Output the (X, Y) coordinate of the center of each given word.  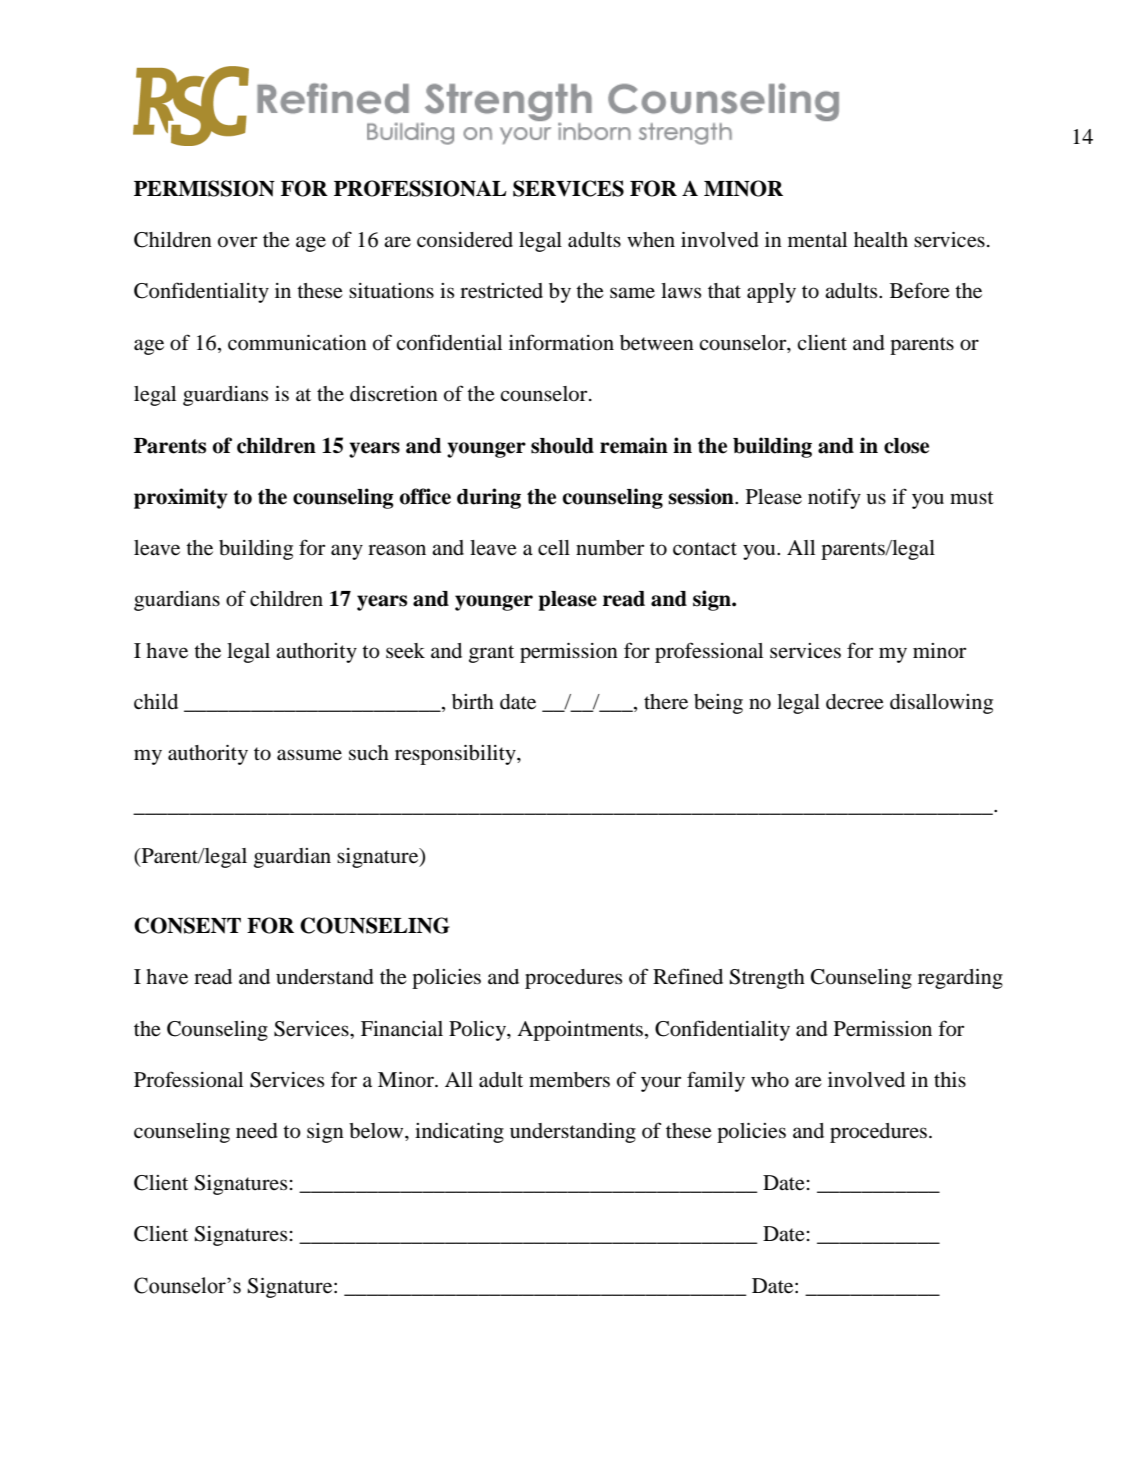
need (257, 1131)
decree (855, 702)
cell (554, 548)
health (881, 240)
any (347, 552)
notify (834, 498)
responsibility (456, 755)
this (950, 1079)
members (569, 1080)
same (632, 292)
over (237, 242)
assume (309, 755)
